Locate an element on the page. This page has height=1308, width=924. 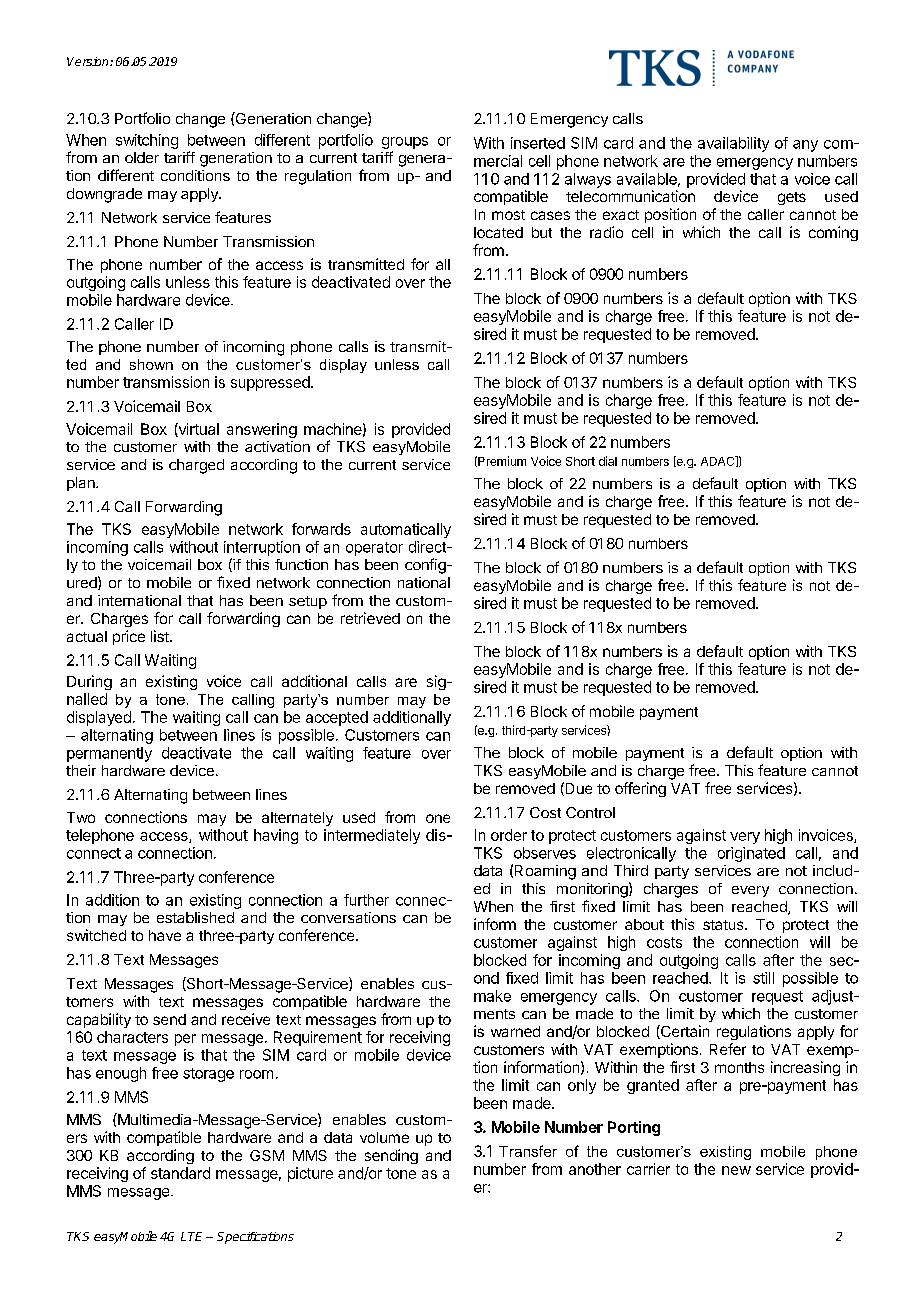
standard is located at coordinates (180, 1173).
